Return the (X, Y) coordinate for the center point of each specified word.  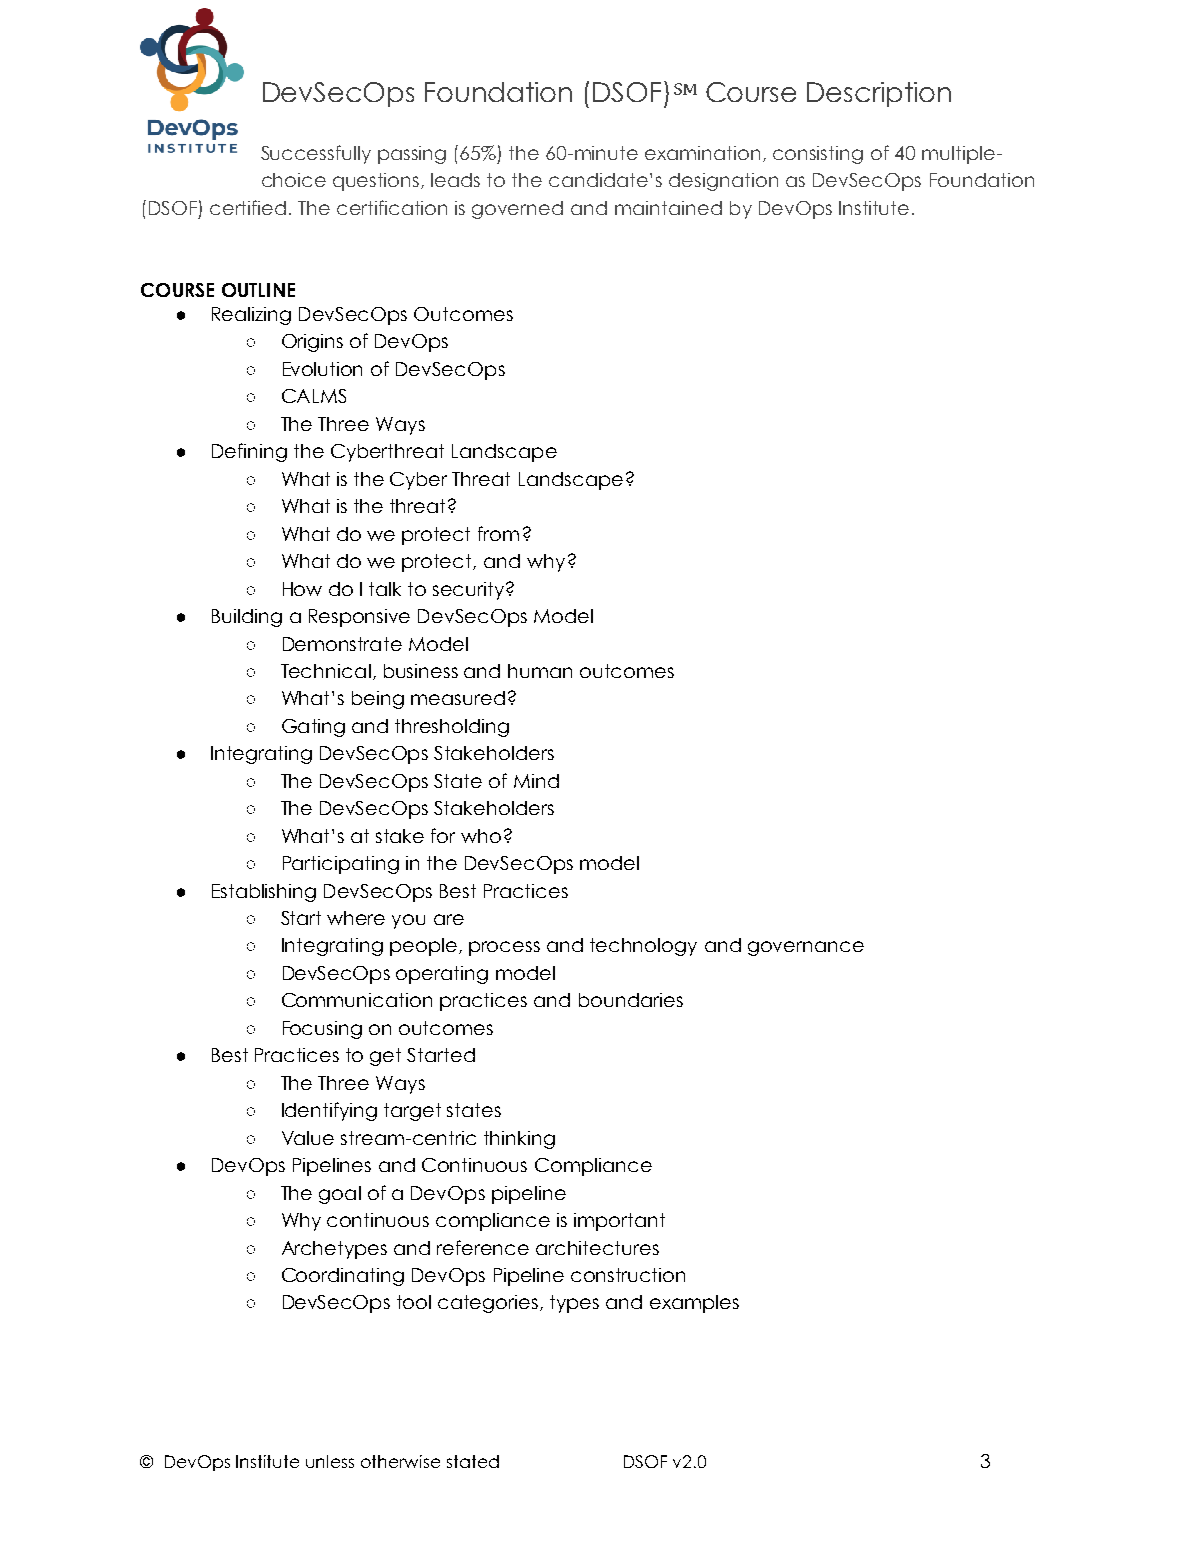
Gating (313, 728)
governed (517, 210)
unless (330, 1461)
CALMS (314, 396)
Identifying (329, 1111)
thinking (519, 1140)
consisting (818, 155)
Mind (536, 781)
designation (723, 182)
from (498, 533)
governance (806, 948)
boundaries (631, 1000)
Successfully (316, 154)
